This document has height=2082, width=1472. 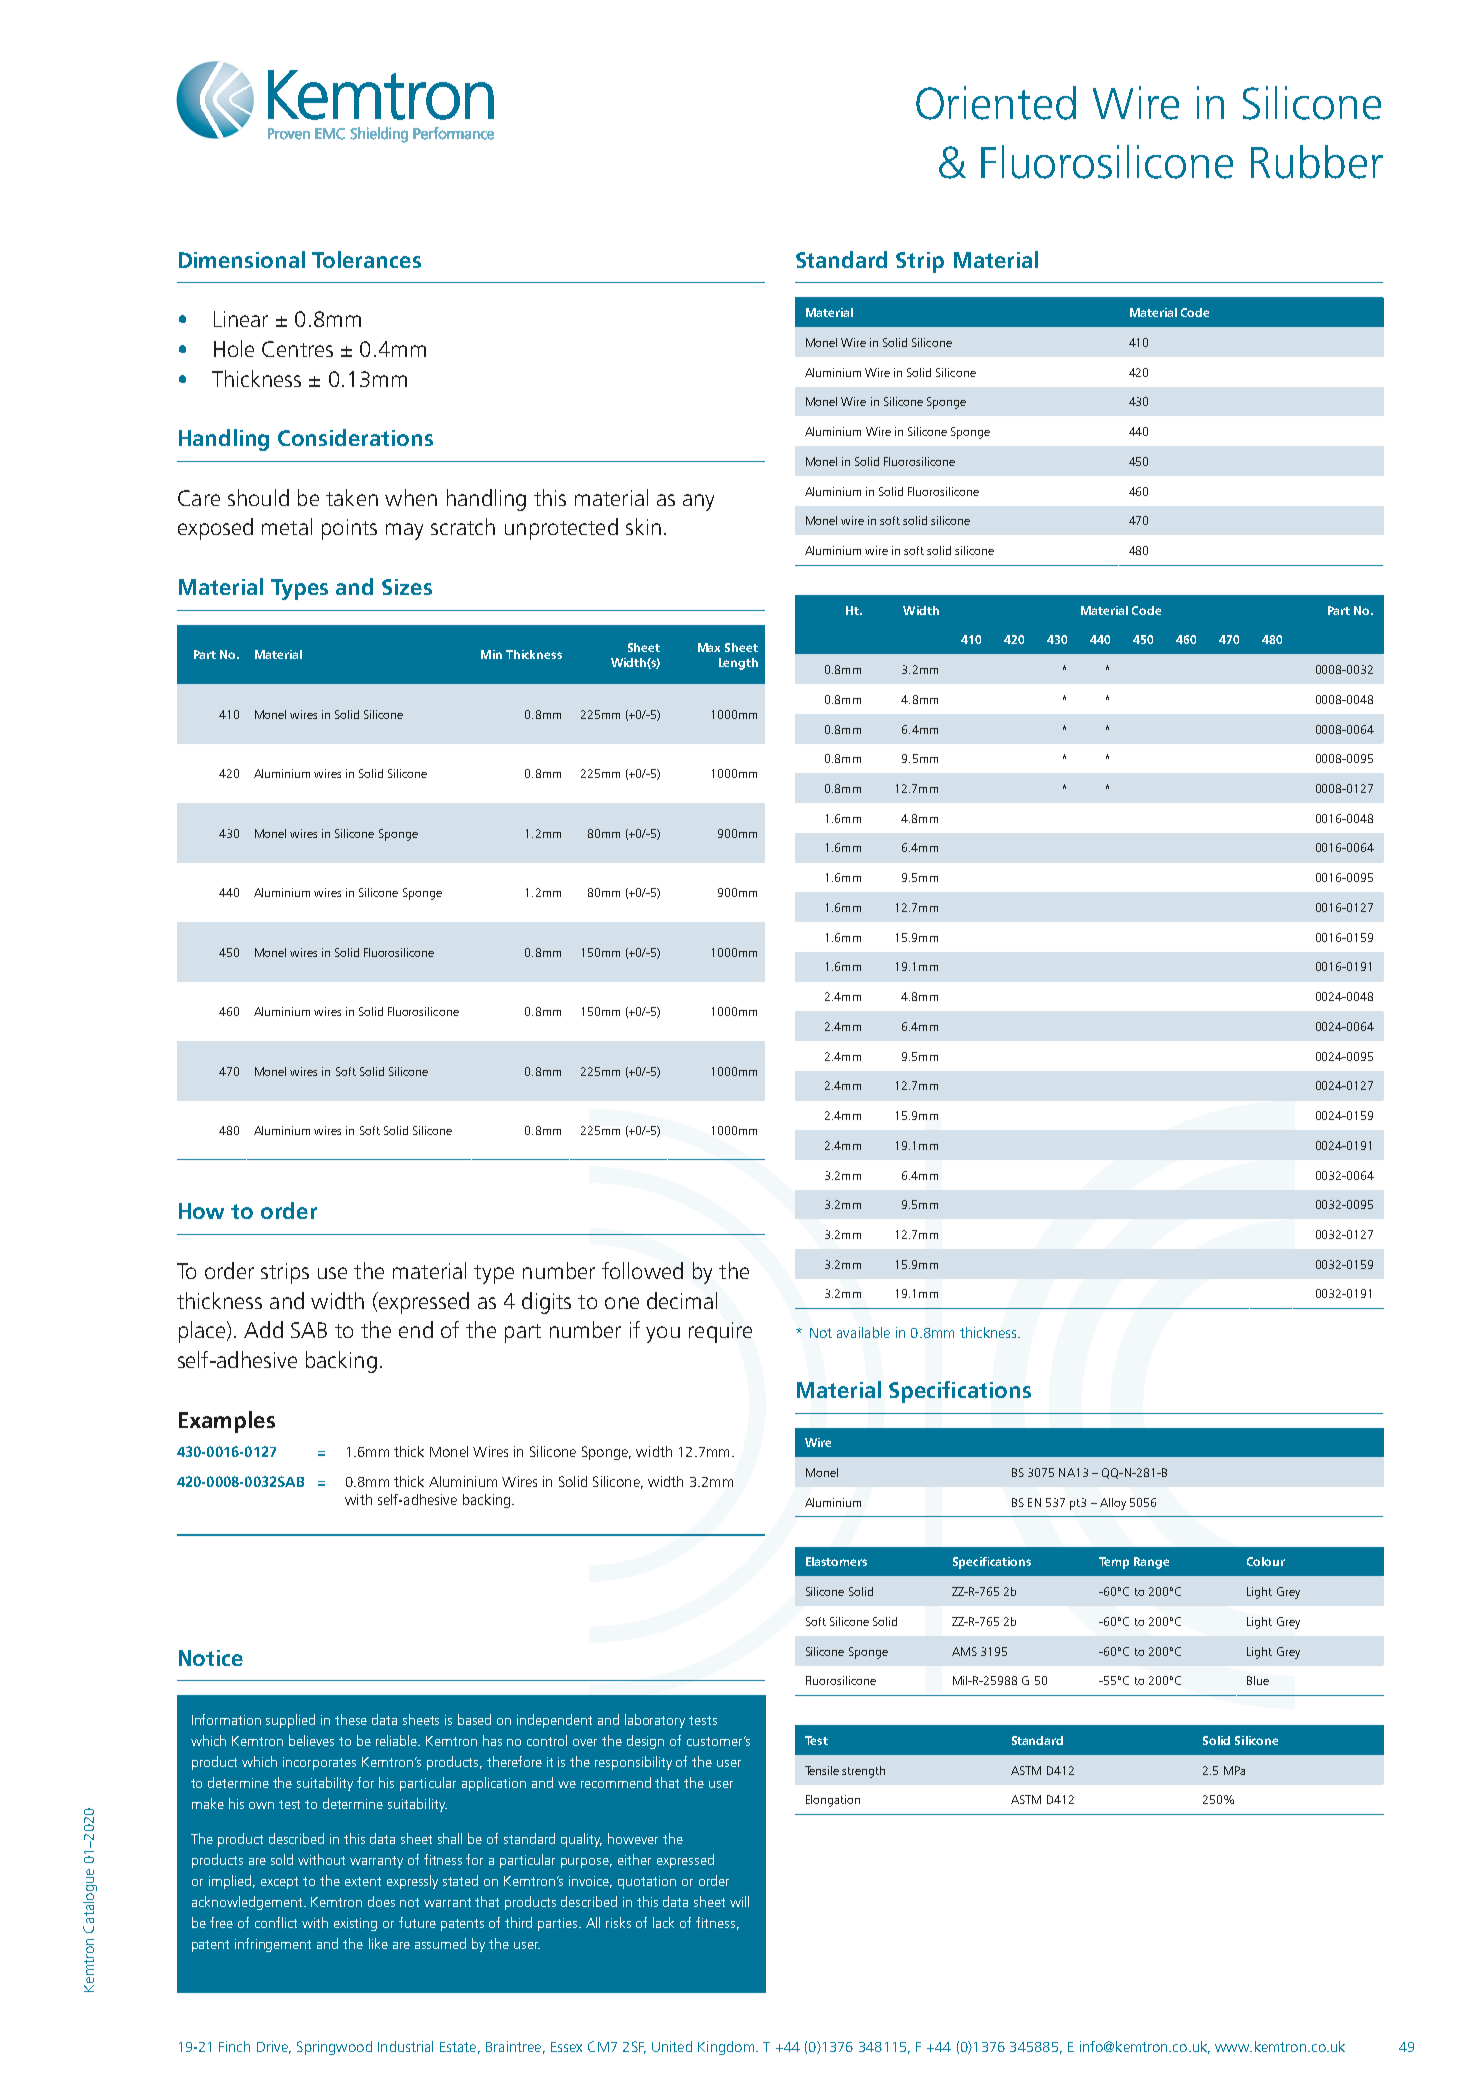 I want to click on EMC, so click(x=330, y=134).
